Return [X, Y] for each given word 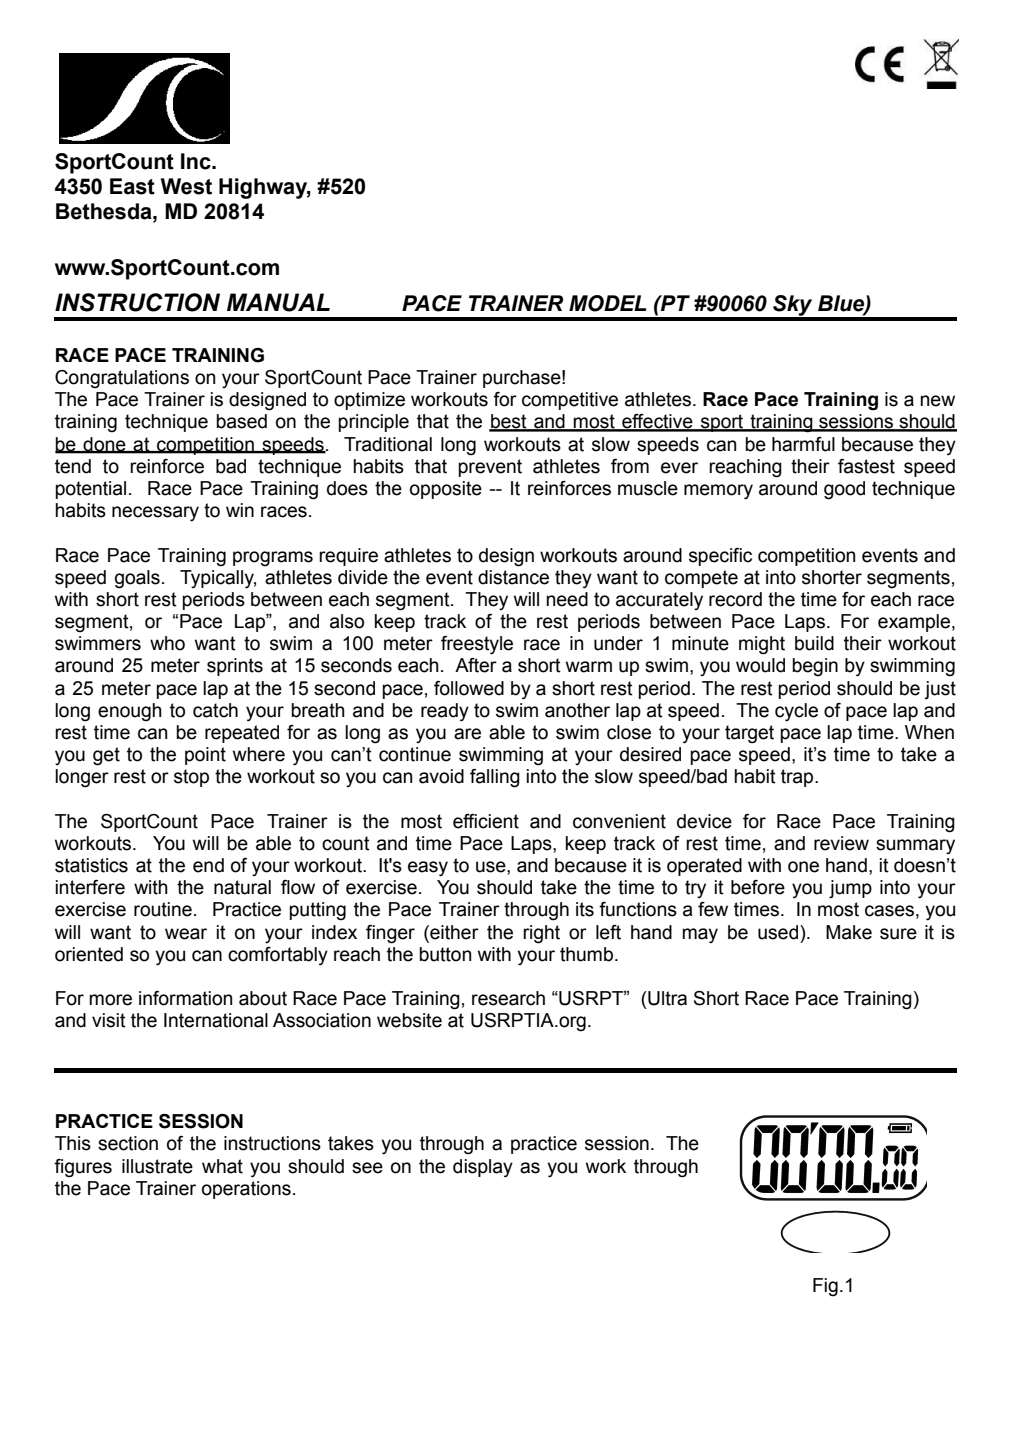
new [937, 401]
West [186, 186]
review [841, 843]
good [844, 490]
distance [513, 577]
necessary [155, 514]
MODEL [608, 303]
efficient [486, 821]
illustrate [157, 1166]
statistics [91, 865]
